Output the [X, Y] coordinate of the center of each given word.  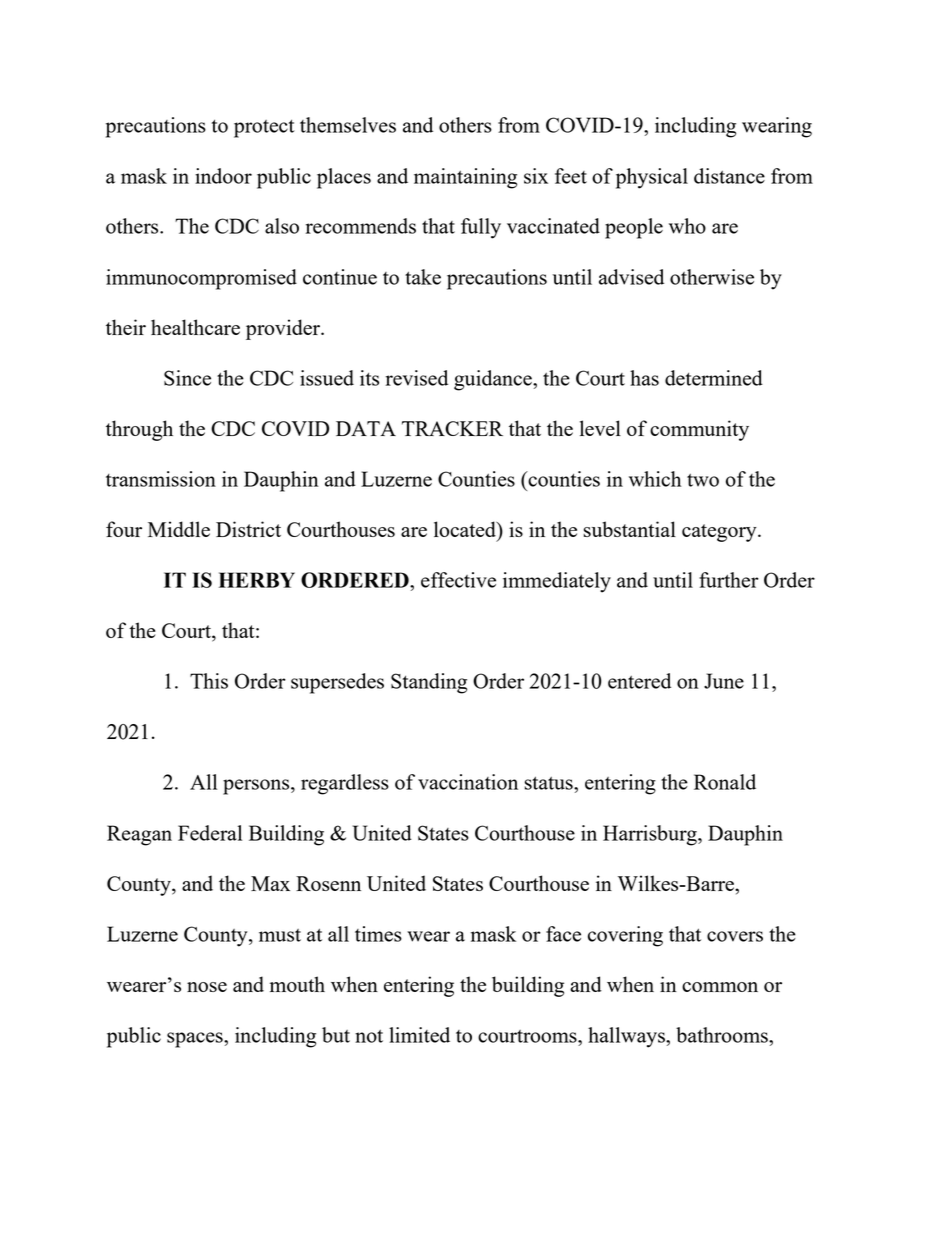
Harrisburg [651, 835]
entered [639, 681]
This [209, 681]
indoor [223, 176]
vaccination [468, 782]
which [655, 479]
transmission [161, 479]
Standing [429, 683]
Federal [210, 833]
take [423, 277]
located [466, 529]
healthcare [195, 327]
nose [207, 987]
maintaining [465, 178]
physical [652, 178]
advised [631, 277]
